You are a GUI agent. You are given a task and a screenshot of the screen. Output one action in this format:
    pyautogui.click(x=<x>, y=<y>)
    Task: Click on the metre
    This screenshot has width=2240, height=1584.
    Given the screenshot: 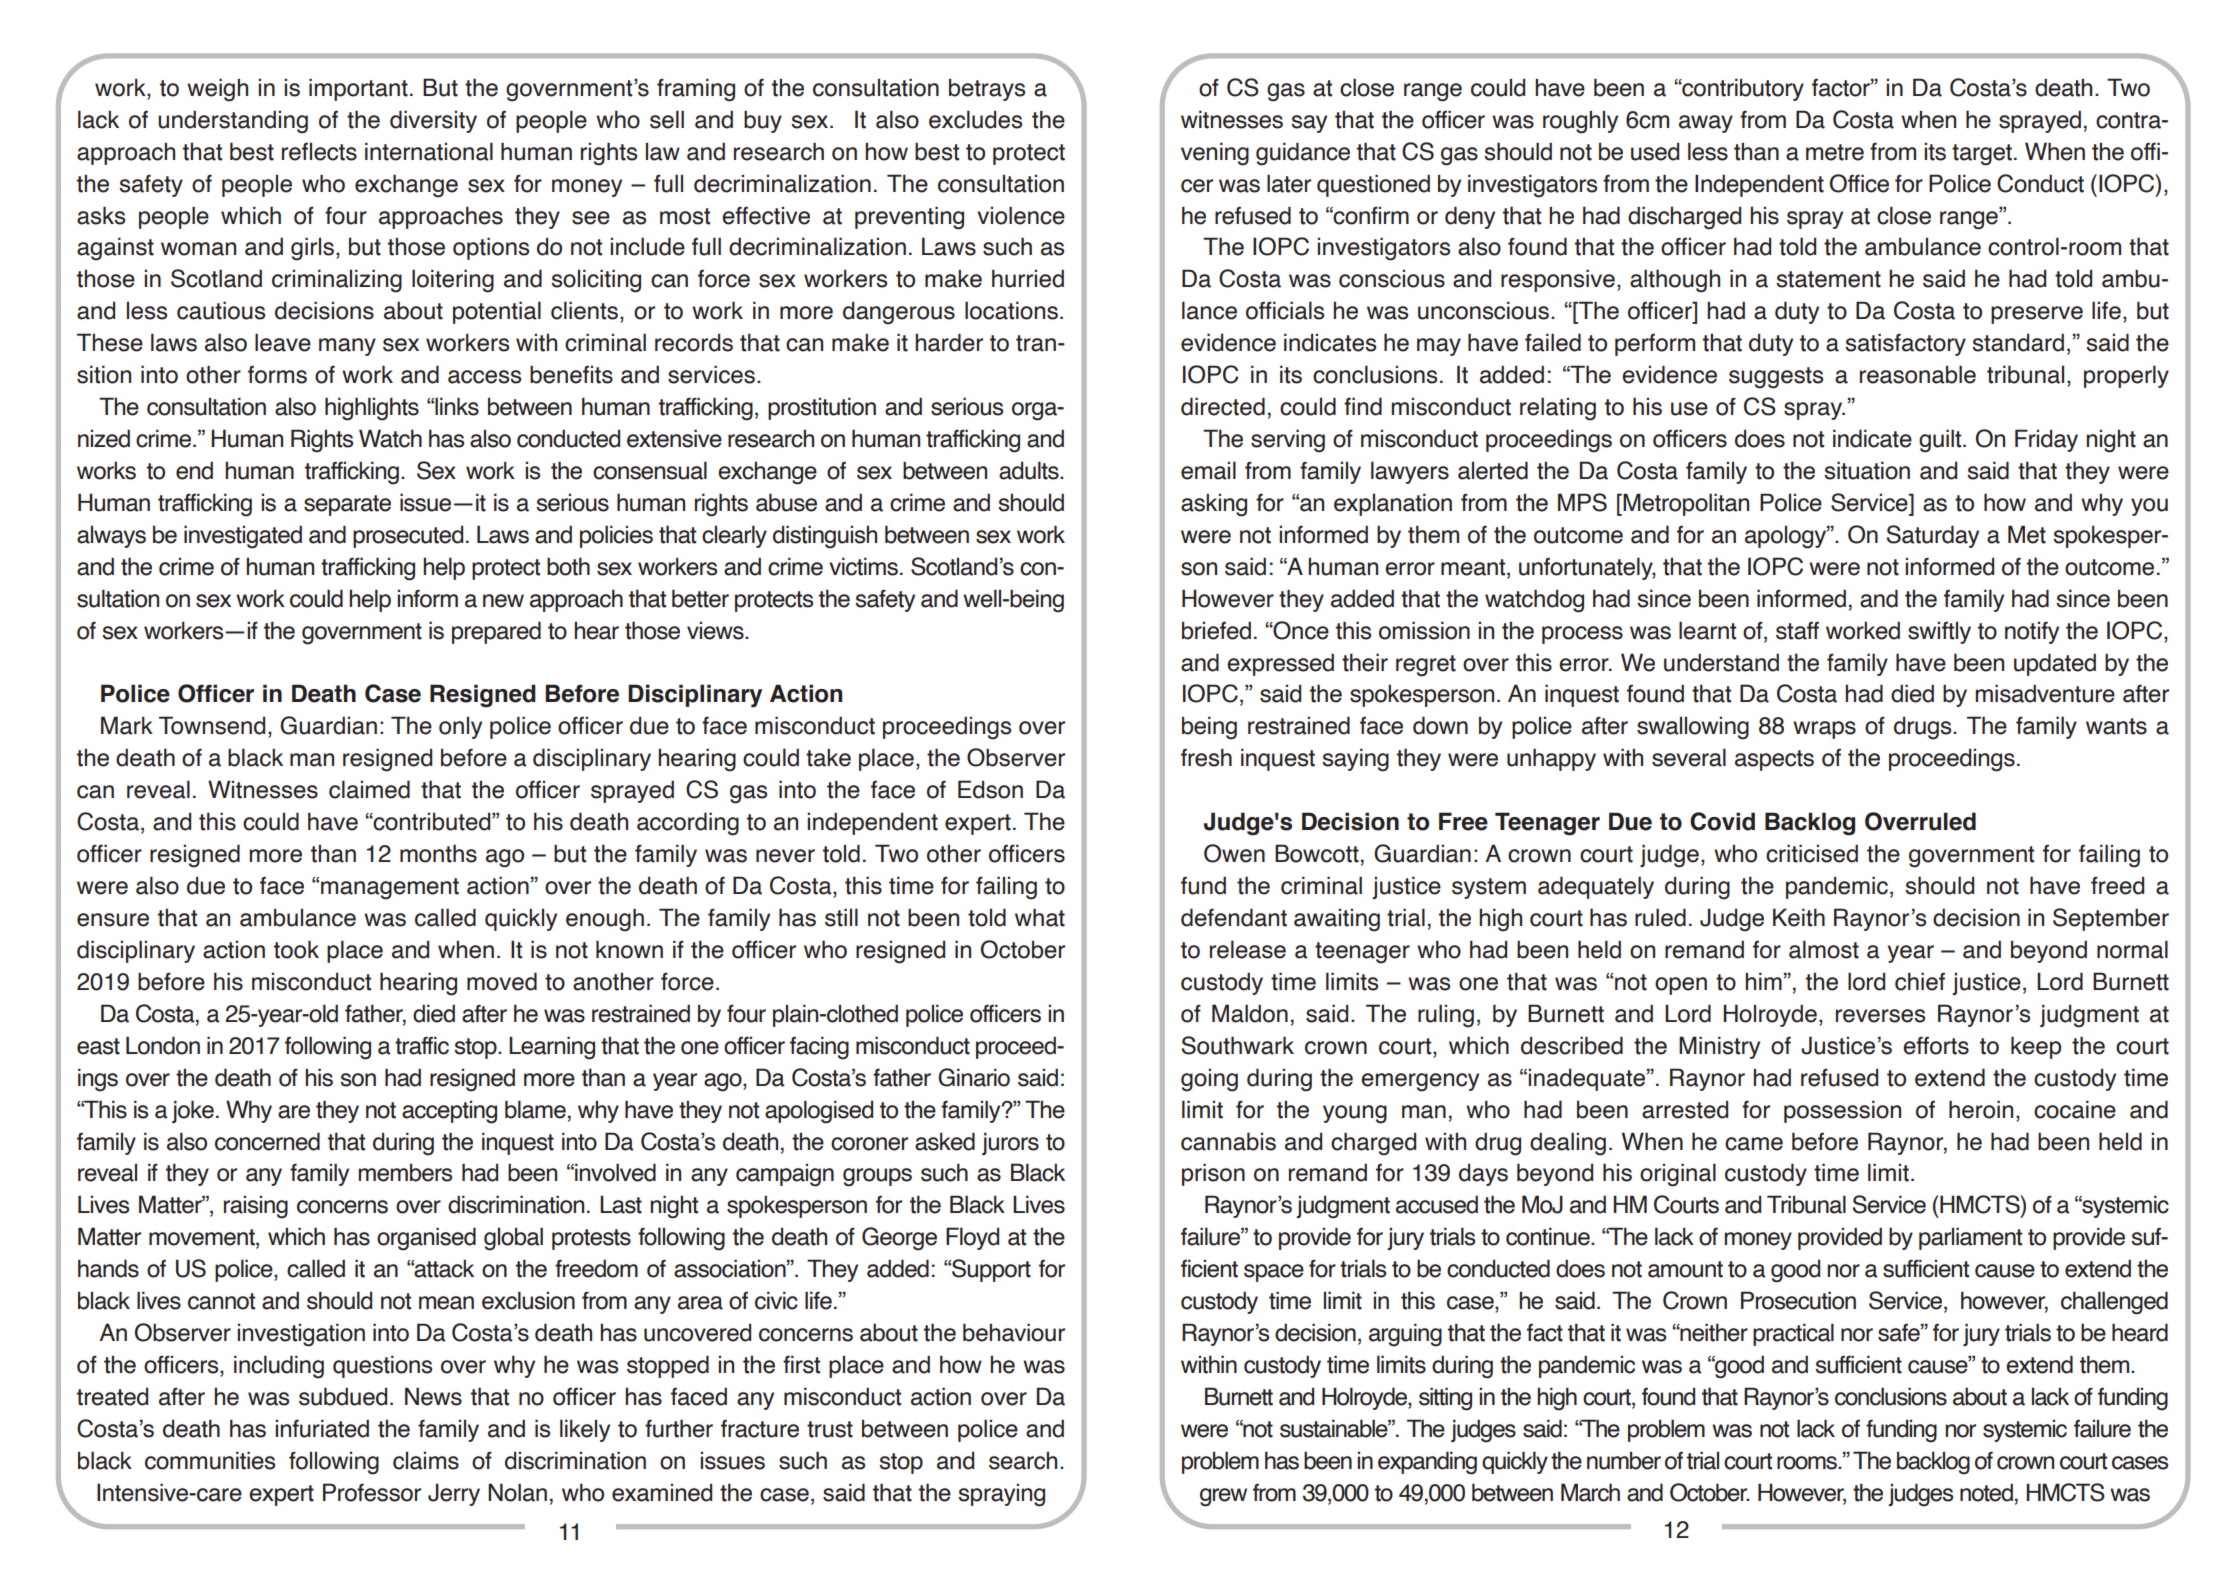 What is the action you would take?
    pyautogui.click(x=1835, y=152)
